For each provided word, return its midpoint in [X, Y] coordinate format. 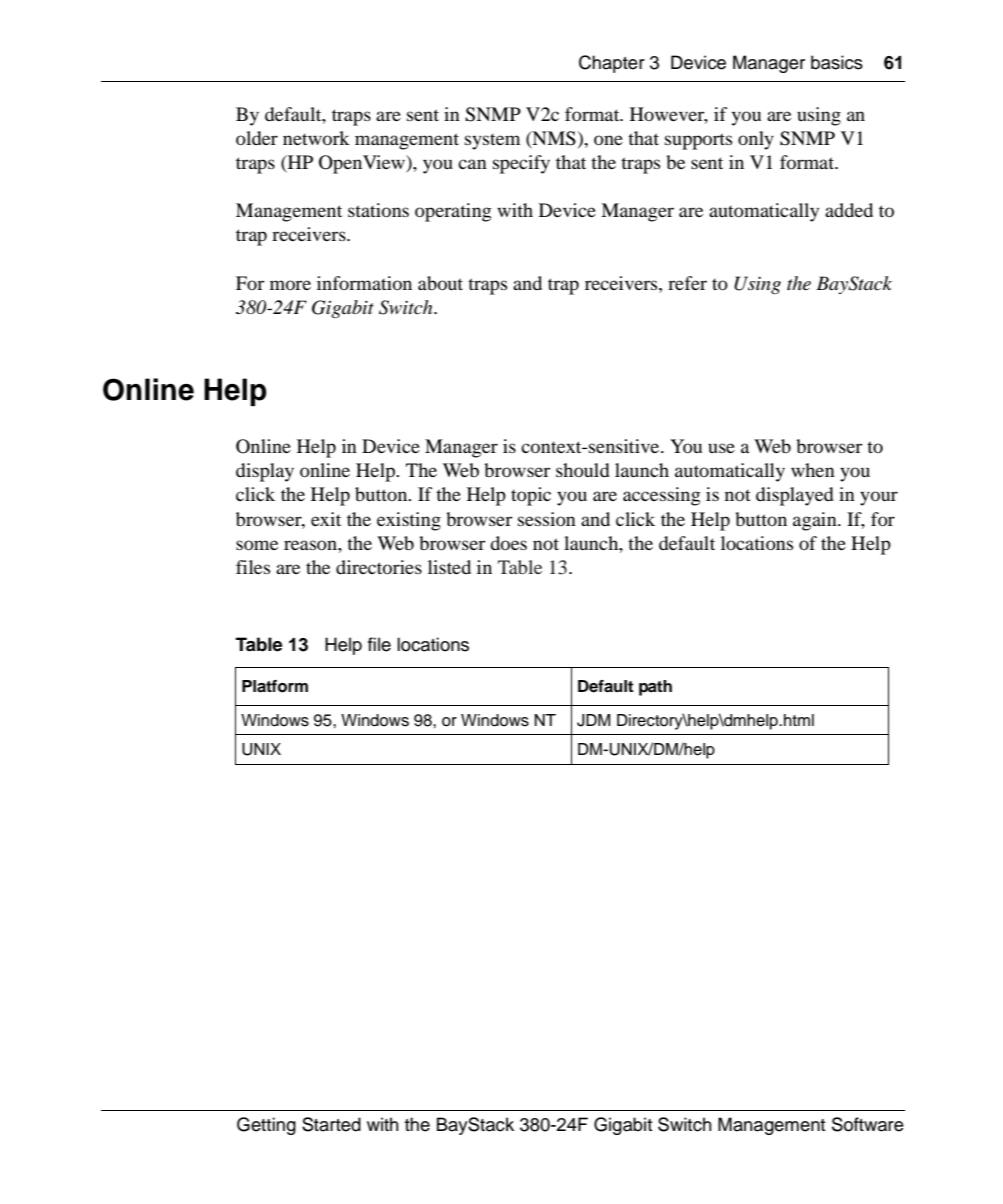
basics [837, 62]
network [316, 138]
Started [331, 1124]
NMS [553, 139]
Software [868, 1124]
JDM [593, 720]
